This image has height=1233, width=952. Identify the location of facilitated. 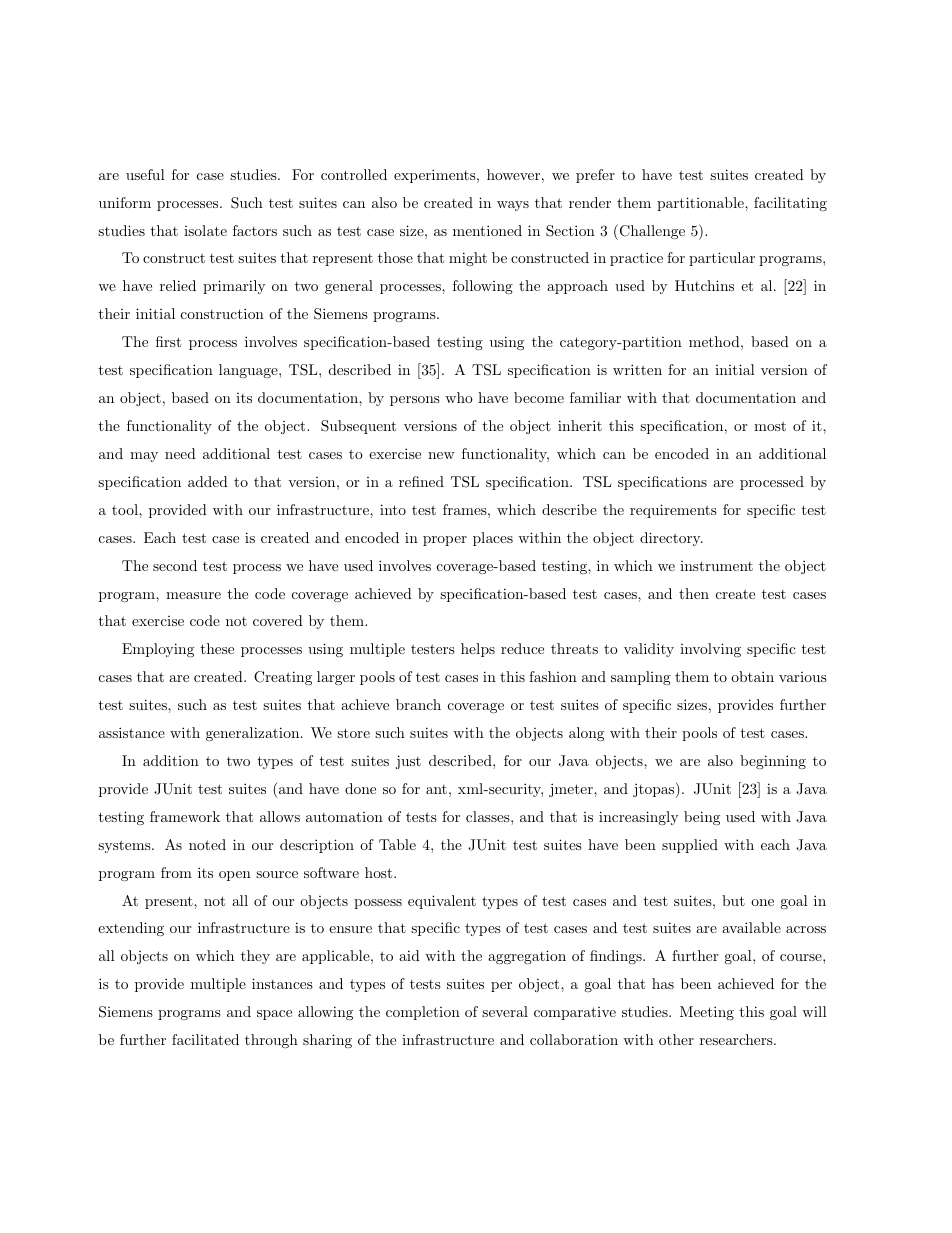
(205, 1039).
